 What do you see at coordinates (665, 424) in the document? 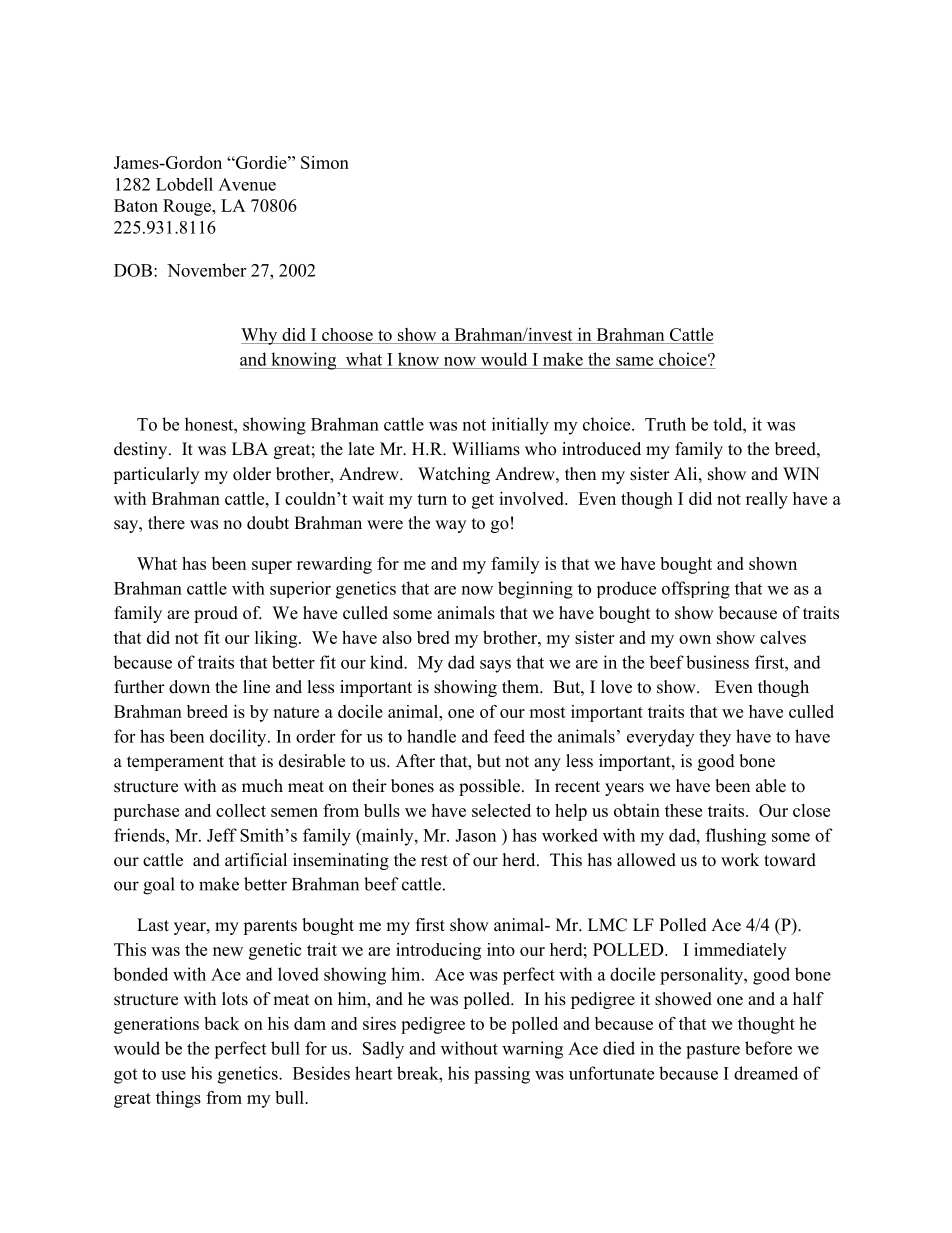
I see `Truth` at bounding box center [665, 424].
